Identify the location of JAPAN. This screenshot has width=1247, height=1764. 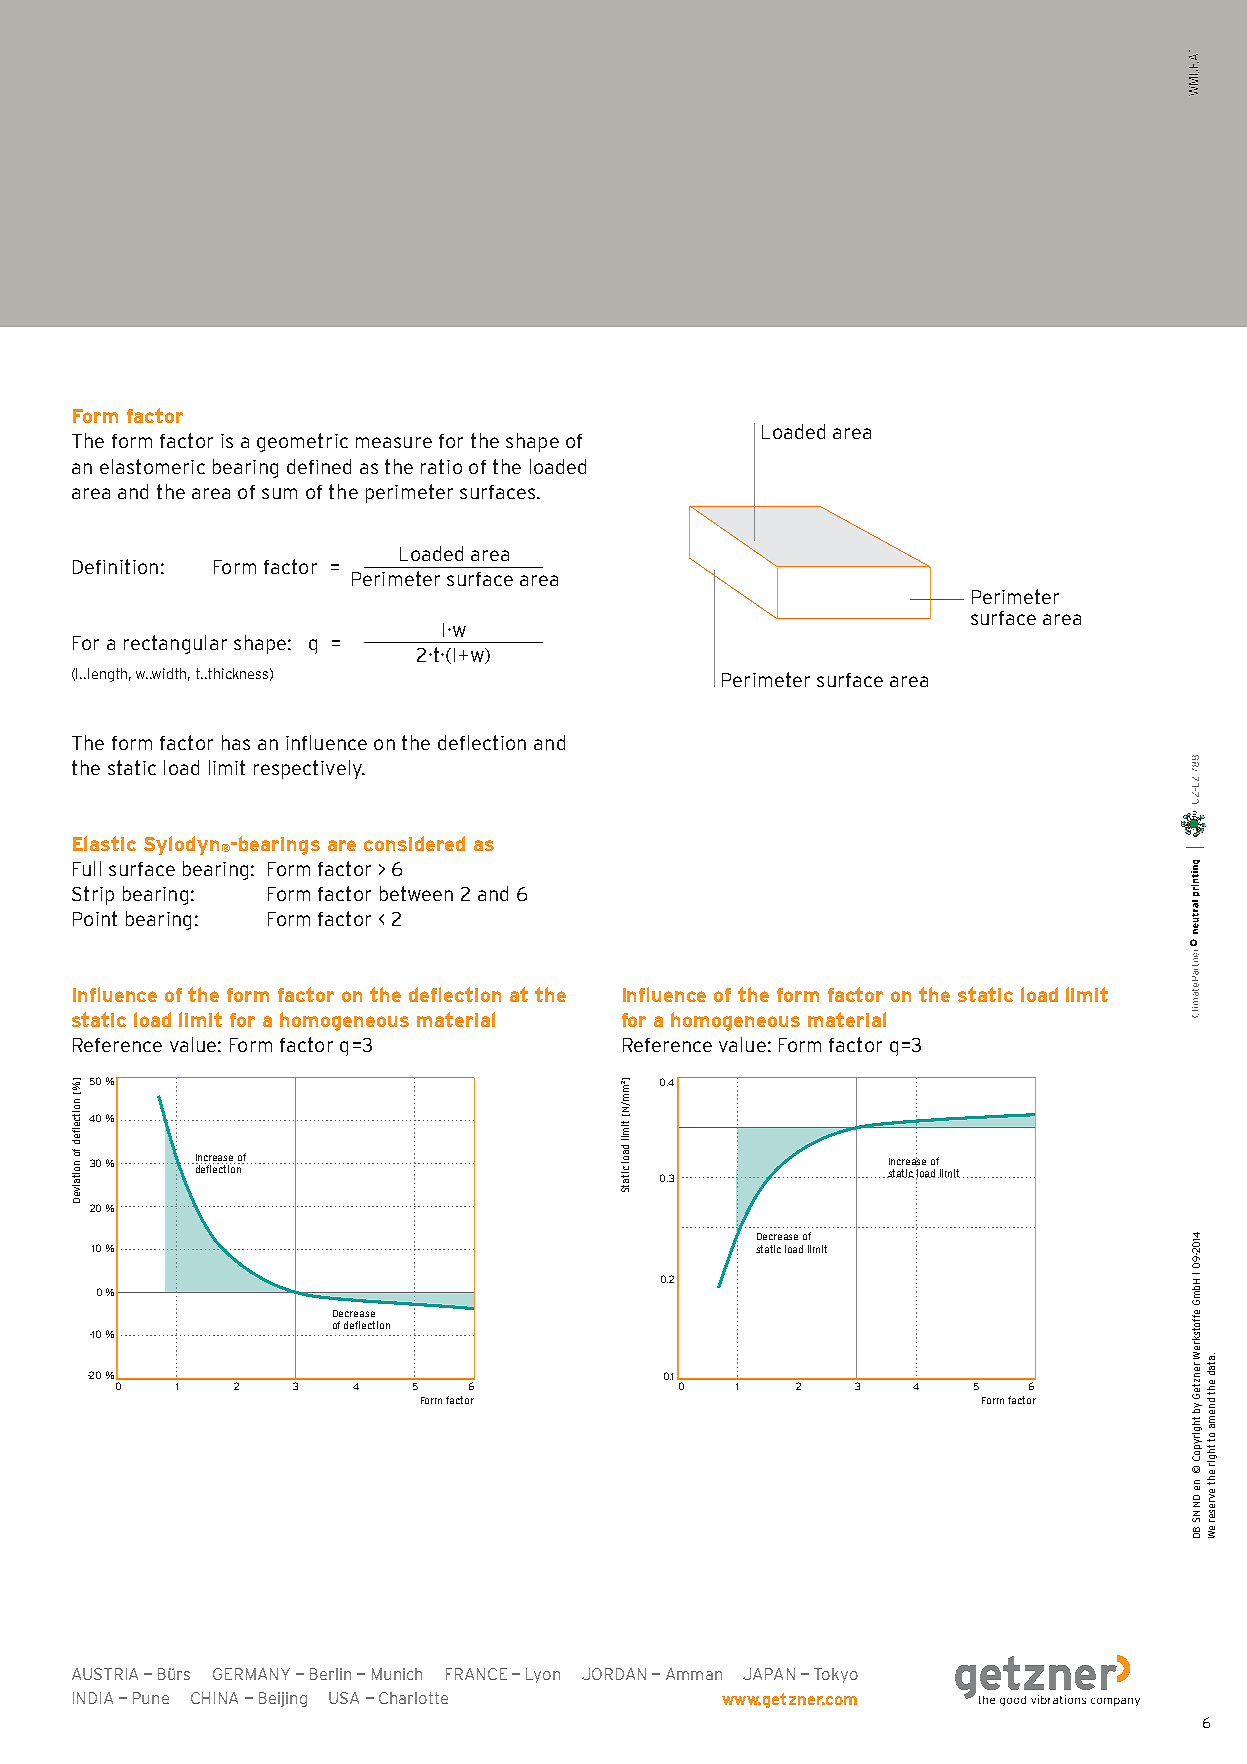
(769, 1674).
